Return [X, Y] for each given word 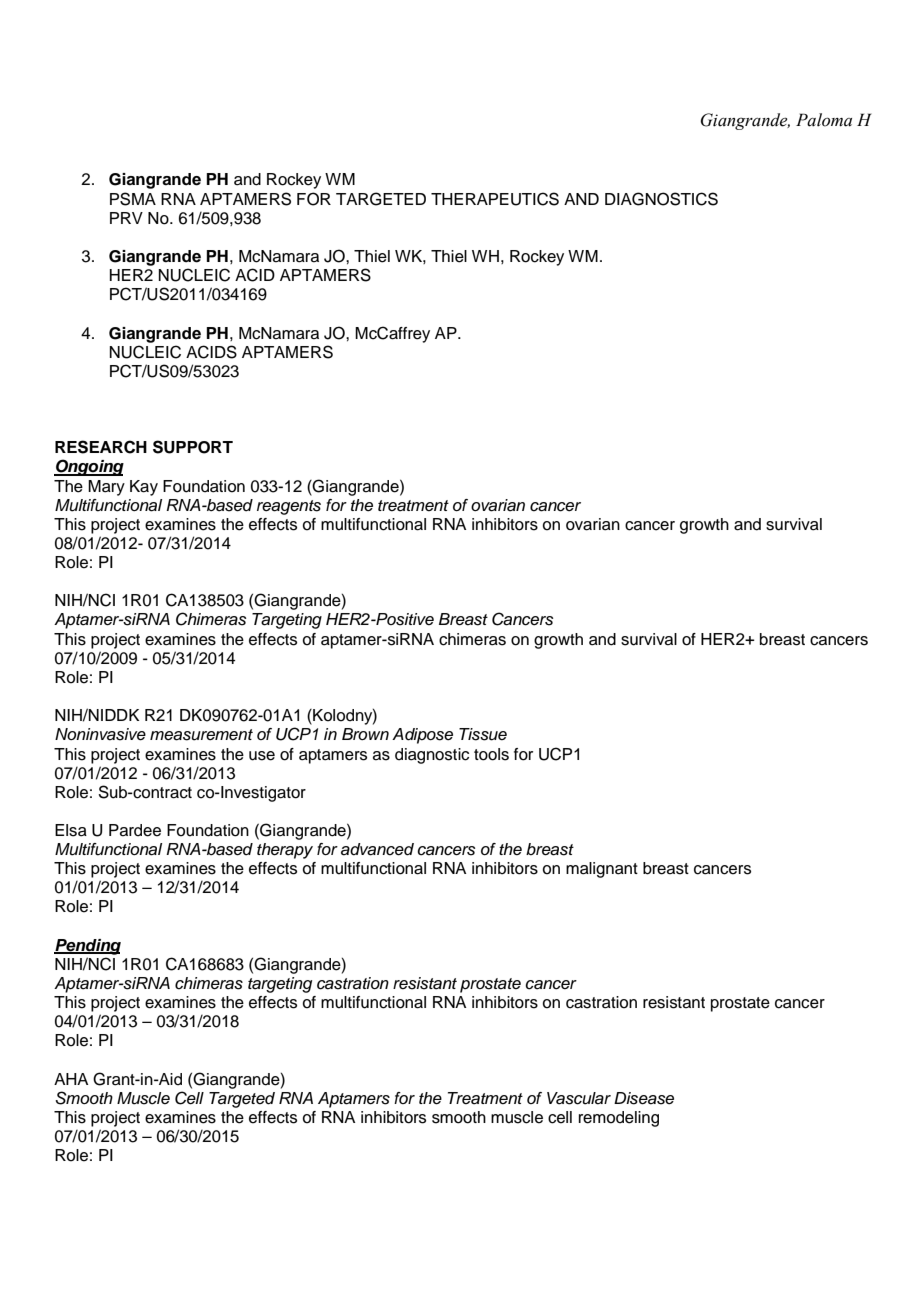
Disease [644, 1098]
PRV [126, 218]
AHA [71, 1079]
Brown [365, 734]
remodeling [619, 1119]
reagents [289, 507]
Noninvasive [100, 734]
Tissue [483, 734]
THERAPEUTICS [495, 199]
